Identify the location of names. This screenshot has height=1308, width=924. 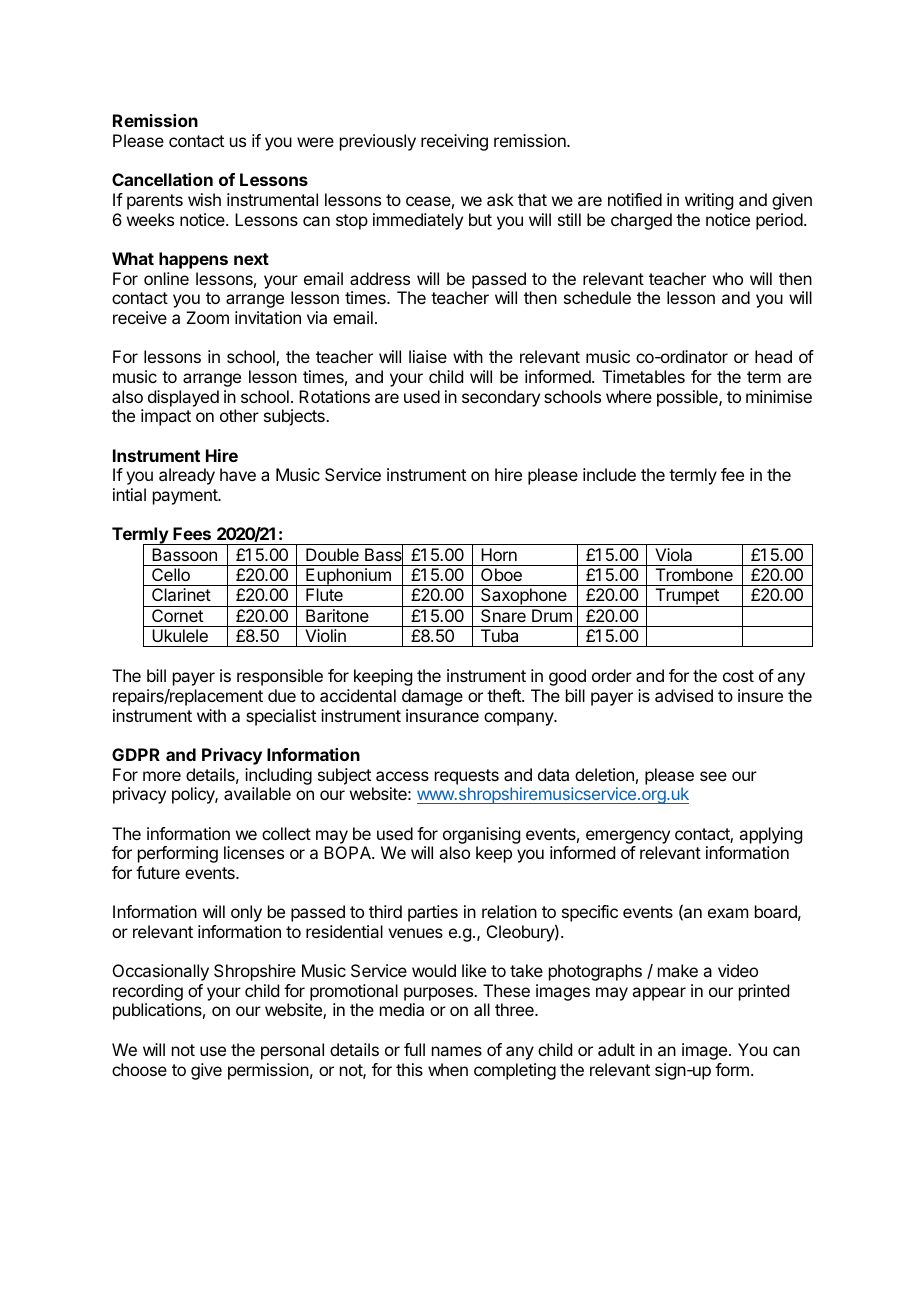
(457, 1051).
